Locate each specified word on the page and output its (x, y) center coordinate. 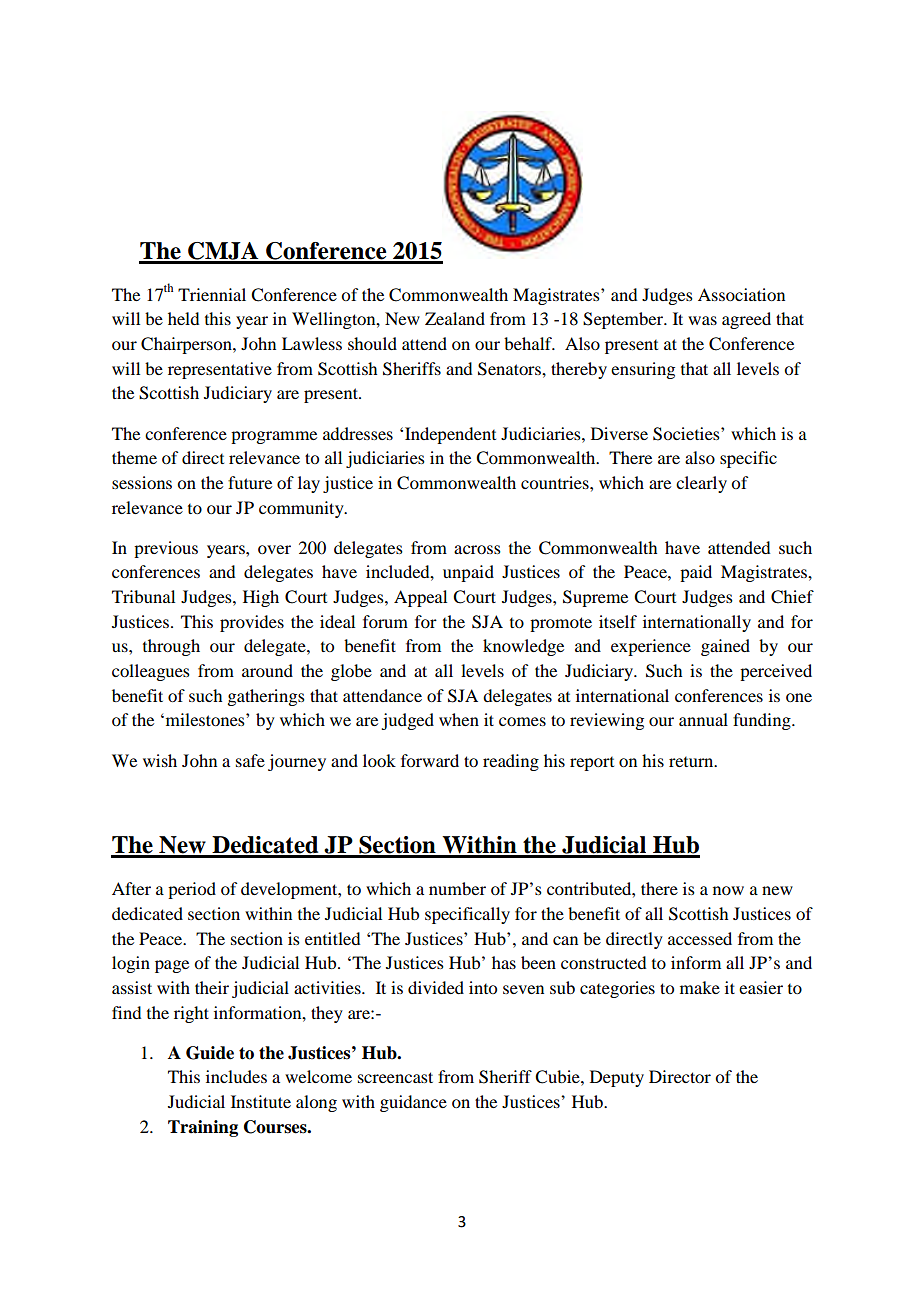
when (459, 719)
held (183, 318)
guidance (413, 1103)
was (702, 320)
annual (703, 719)
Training (203, 1128)
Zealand (455, 318)
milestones (205, 719)
